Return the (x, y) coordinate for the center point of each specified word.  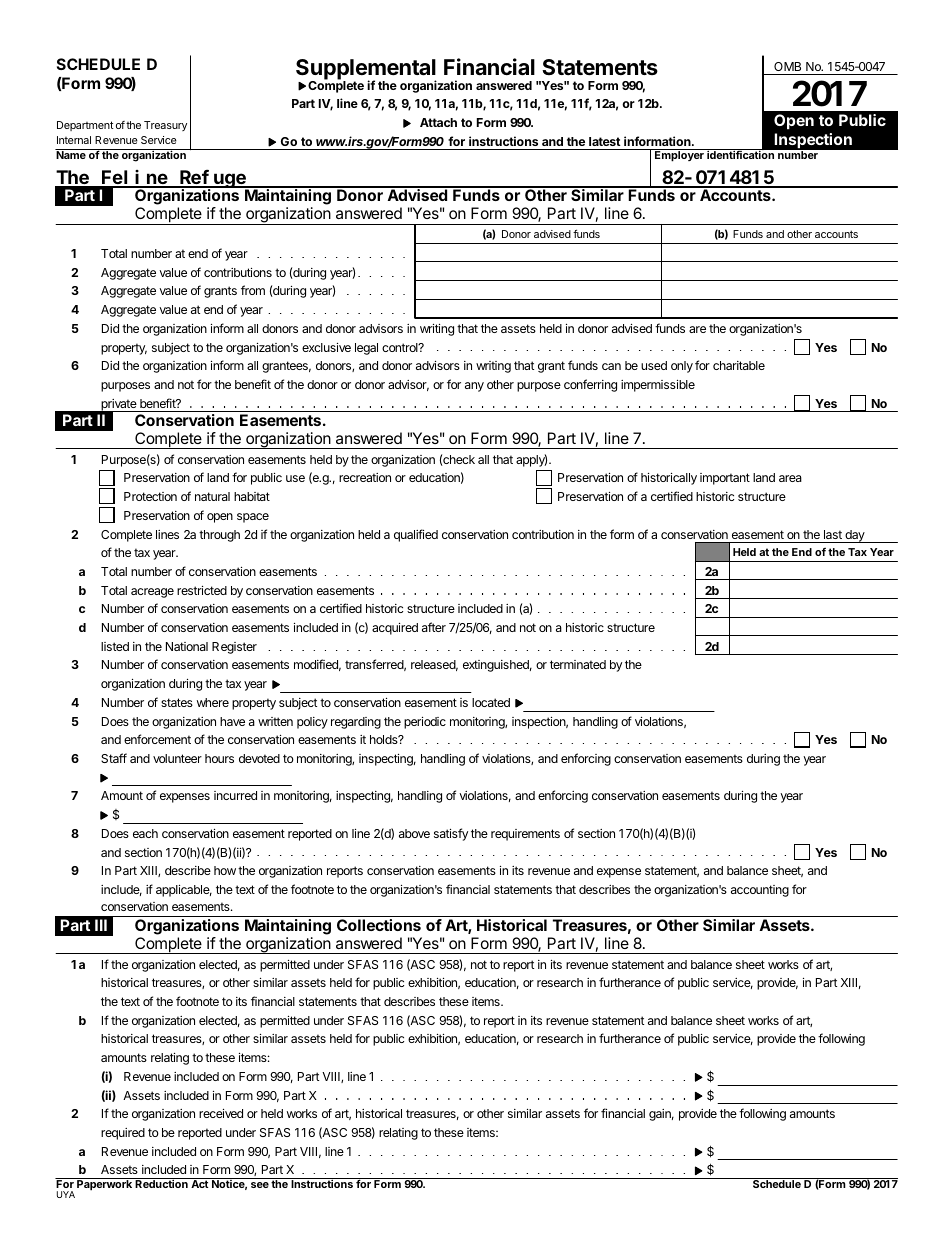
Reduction (162, 1183)
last (833, 534)
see (260, 1185)
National (187, 646)
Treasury (165, 126)
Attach (438, 122)
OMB (787, 66)
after (434, 627)
